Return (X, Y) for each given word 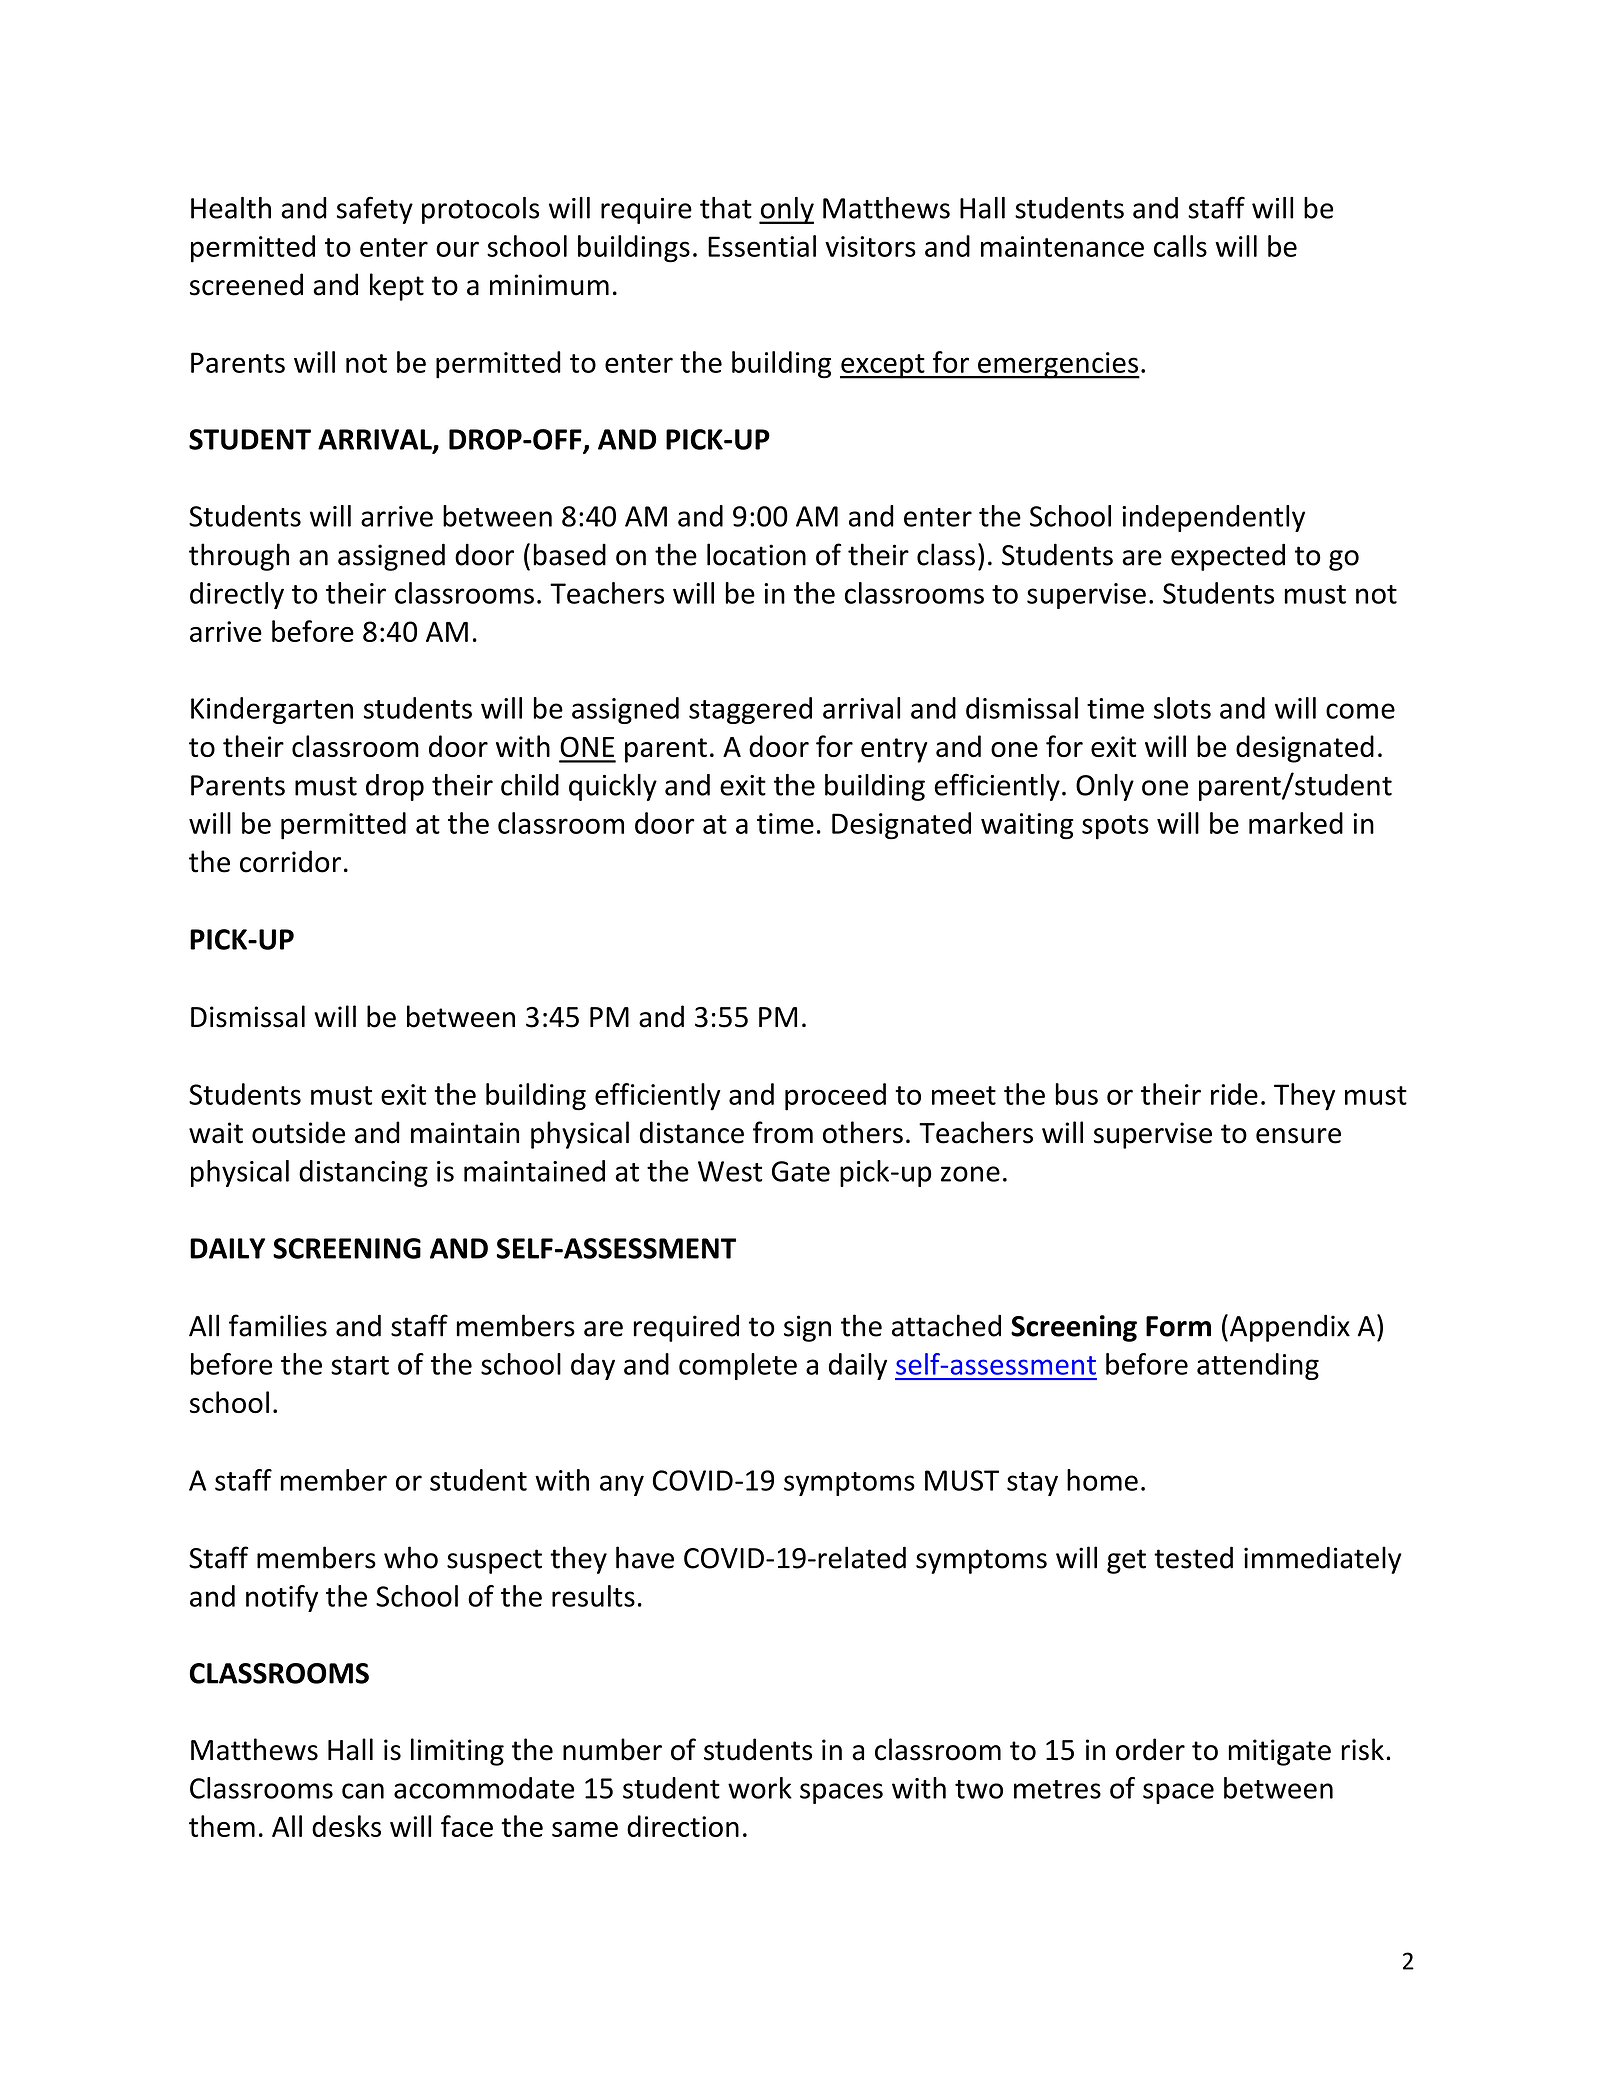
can (363, 1791)
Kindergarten (272, 710)
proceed (835, 1097)
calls (1180, 246)
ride (1234, 1094)
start (360, 1365)
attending (1258, 1366)
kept (397, 287)
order (1150, 1749)
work (760, 1788)
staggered (750, 710)
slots (1182, 708)
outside (298, 1132)
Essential (762, 246)
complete (738, 1366)
